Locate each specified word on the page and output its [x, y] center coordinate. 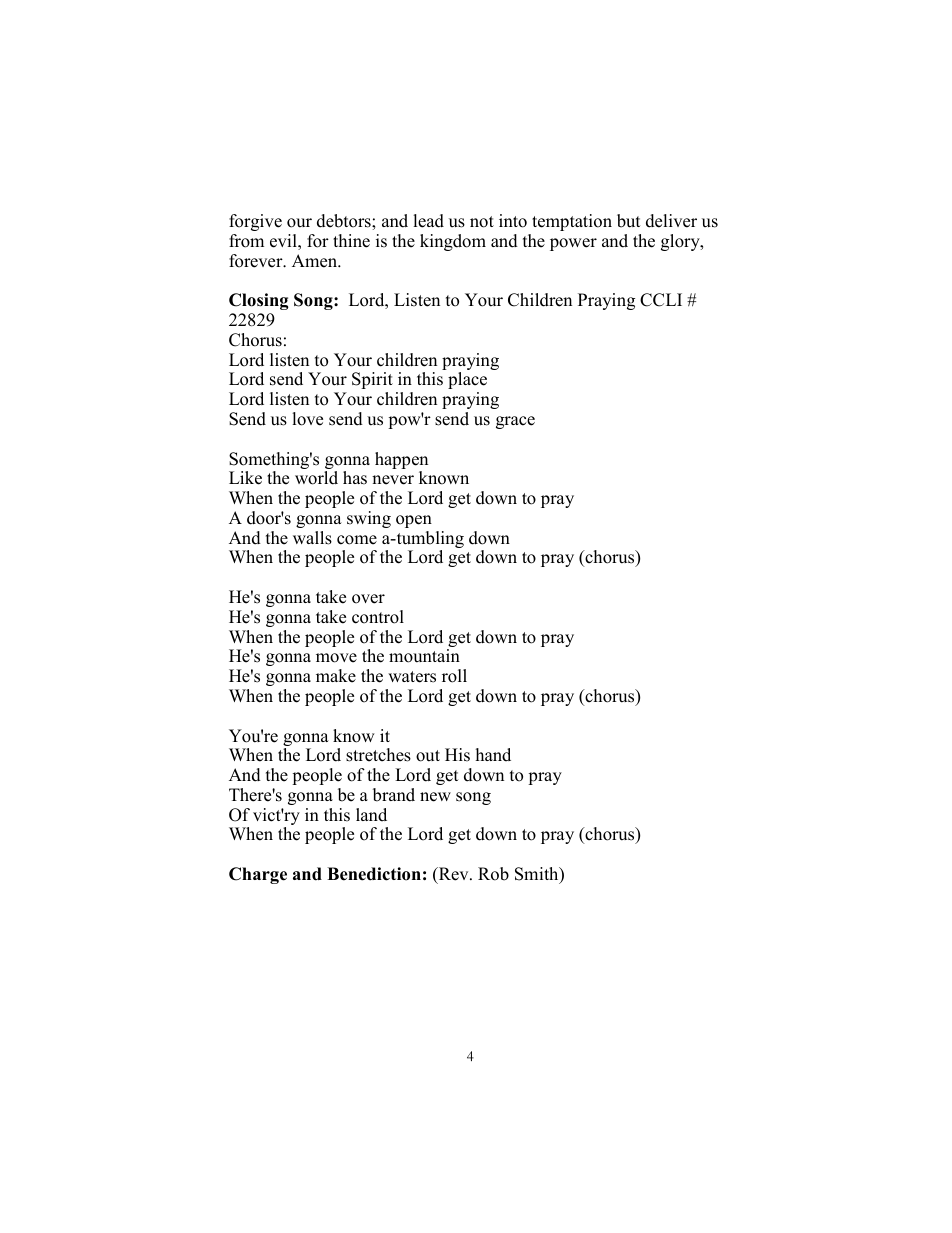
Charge [258, 875]
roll [454, 676]
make [336, 676]
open [414, 521]
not [482, 222]
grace [515, 422]
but [629, 221]
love [307, 419]
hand [493, 755]
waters [412, 677]
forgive [255, 222]
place [467, 380]
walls [312, 538]
